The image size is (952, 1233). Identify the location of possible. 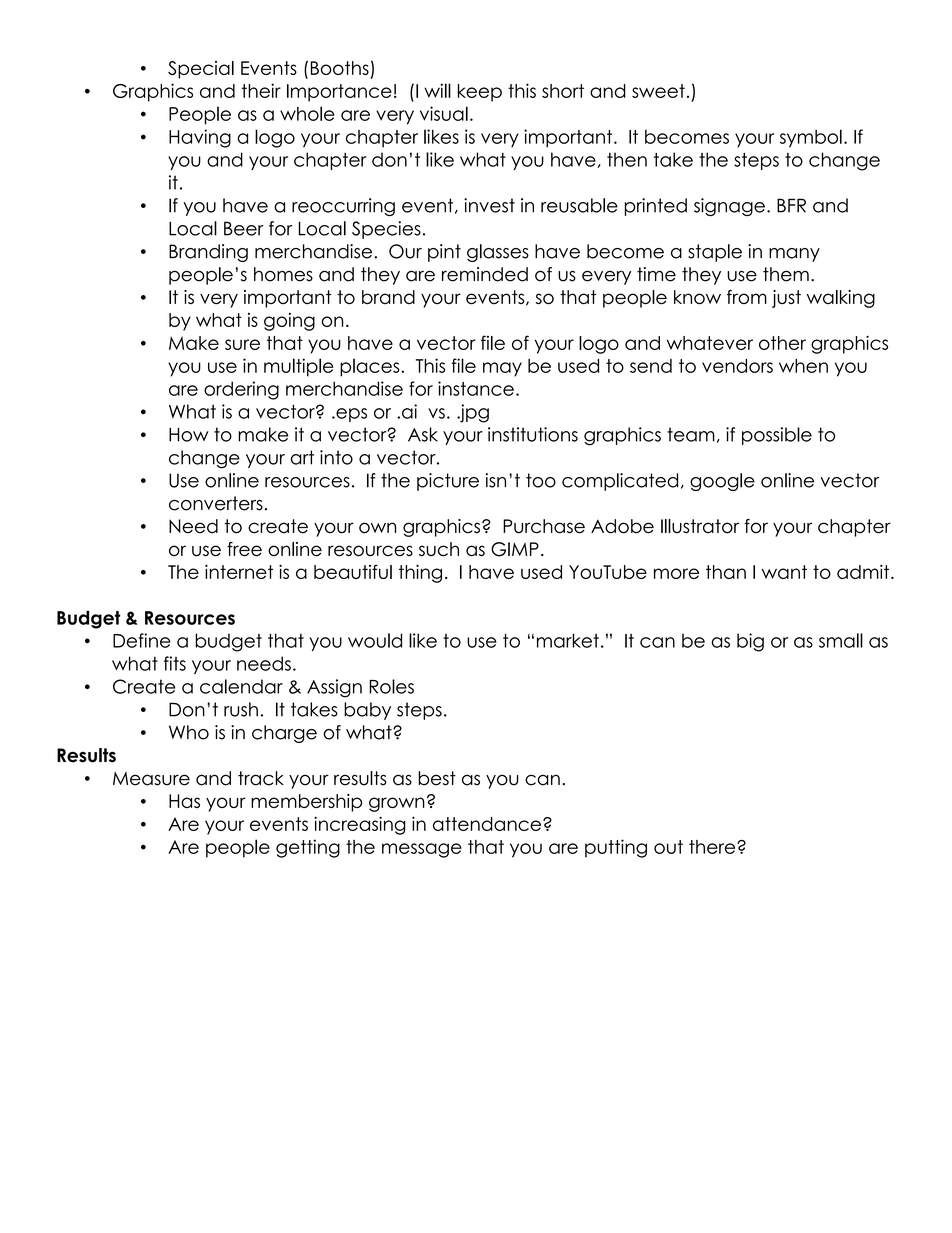
(777, 436).
